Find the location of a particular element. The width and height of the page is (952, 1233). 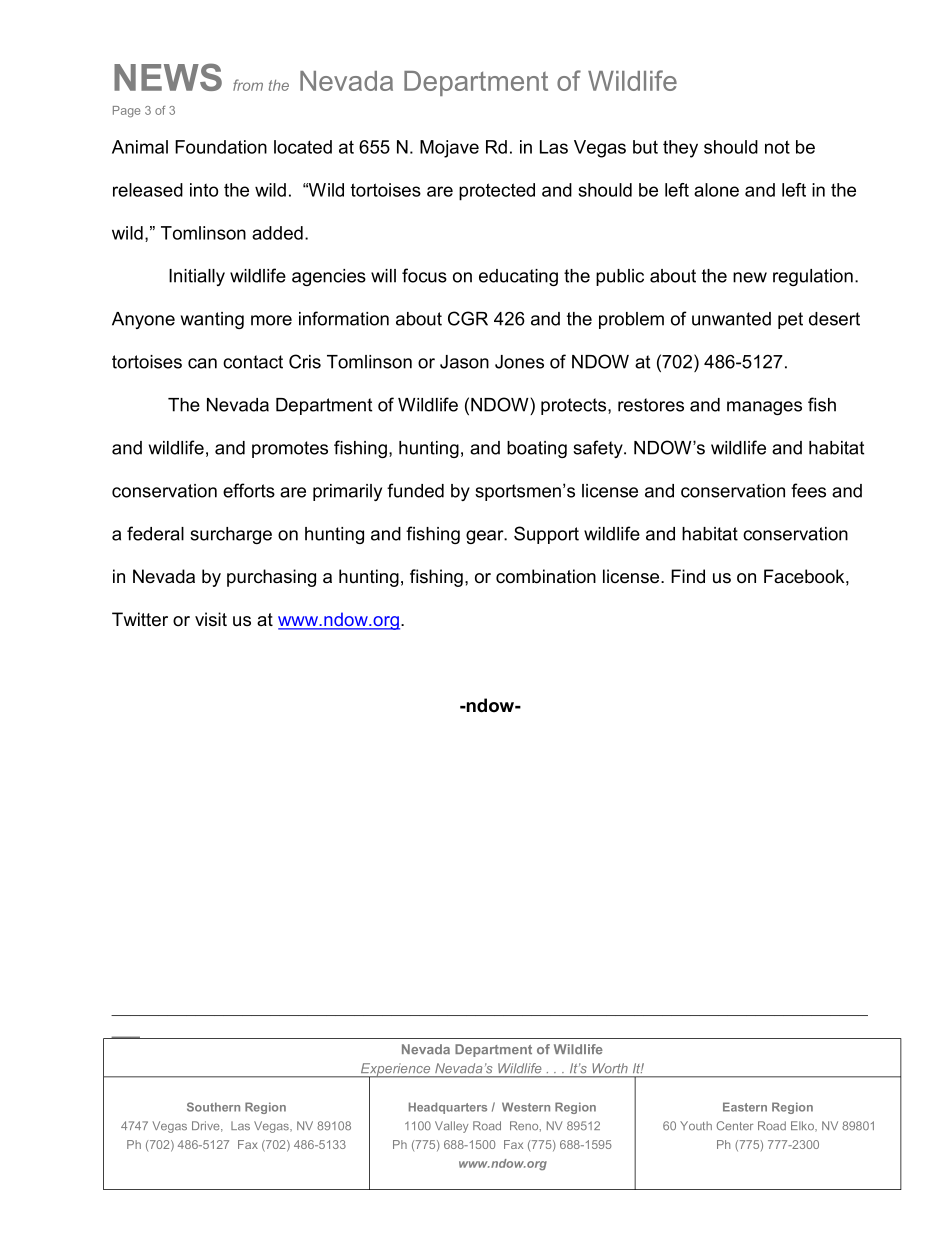

not is located at coordinates (777, 147).
